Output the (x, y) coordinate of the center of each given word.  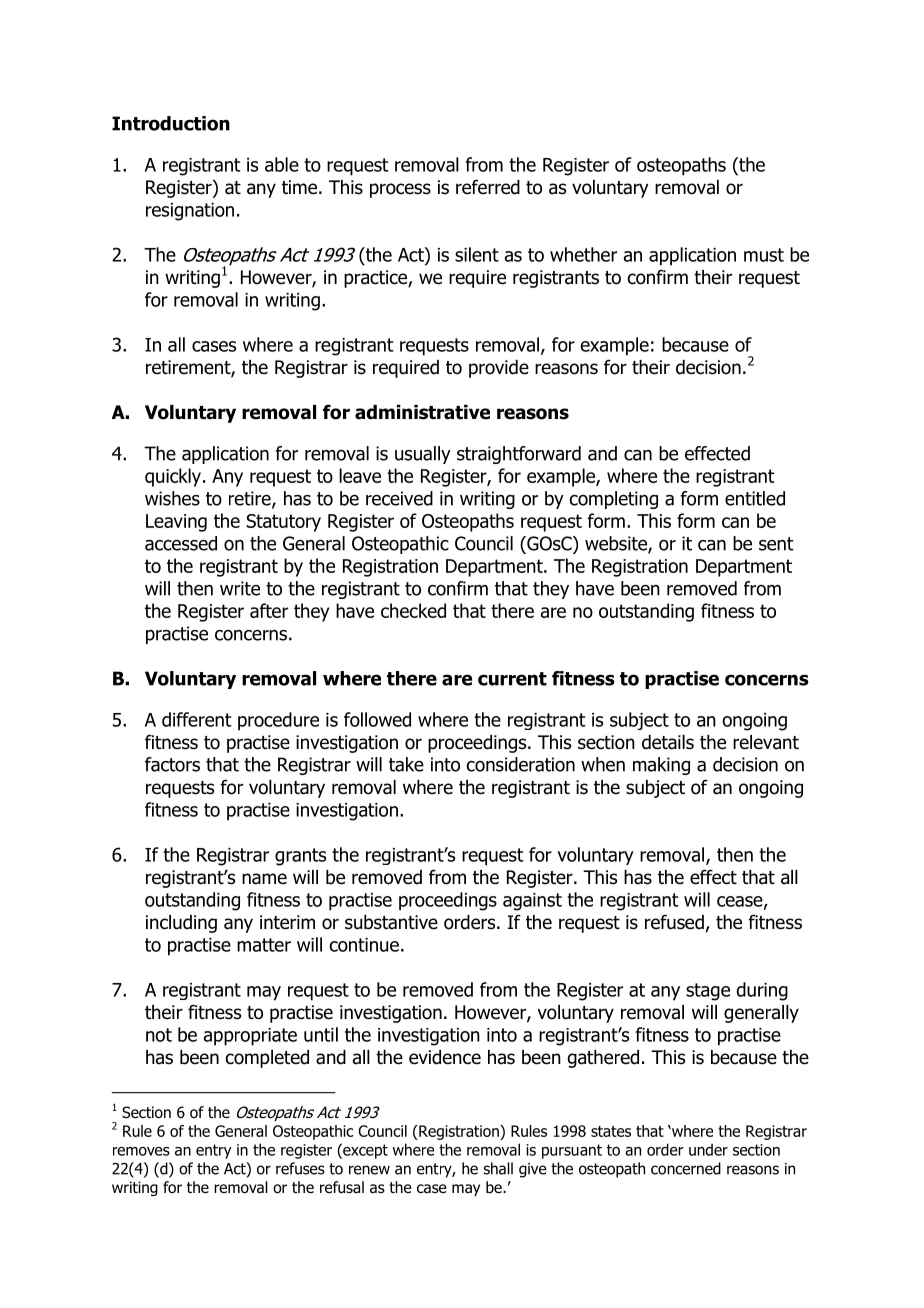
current (512, 679)
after (269, 610)
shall (498, 1168)
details (668, 742)
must (764, 255)
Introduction (171, 123)
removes (141, 1151)
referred (488, 187)
